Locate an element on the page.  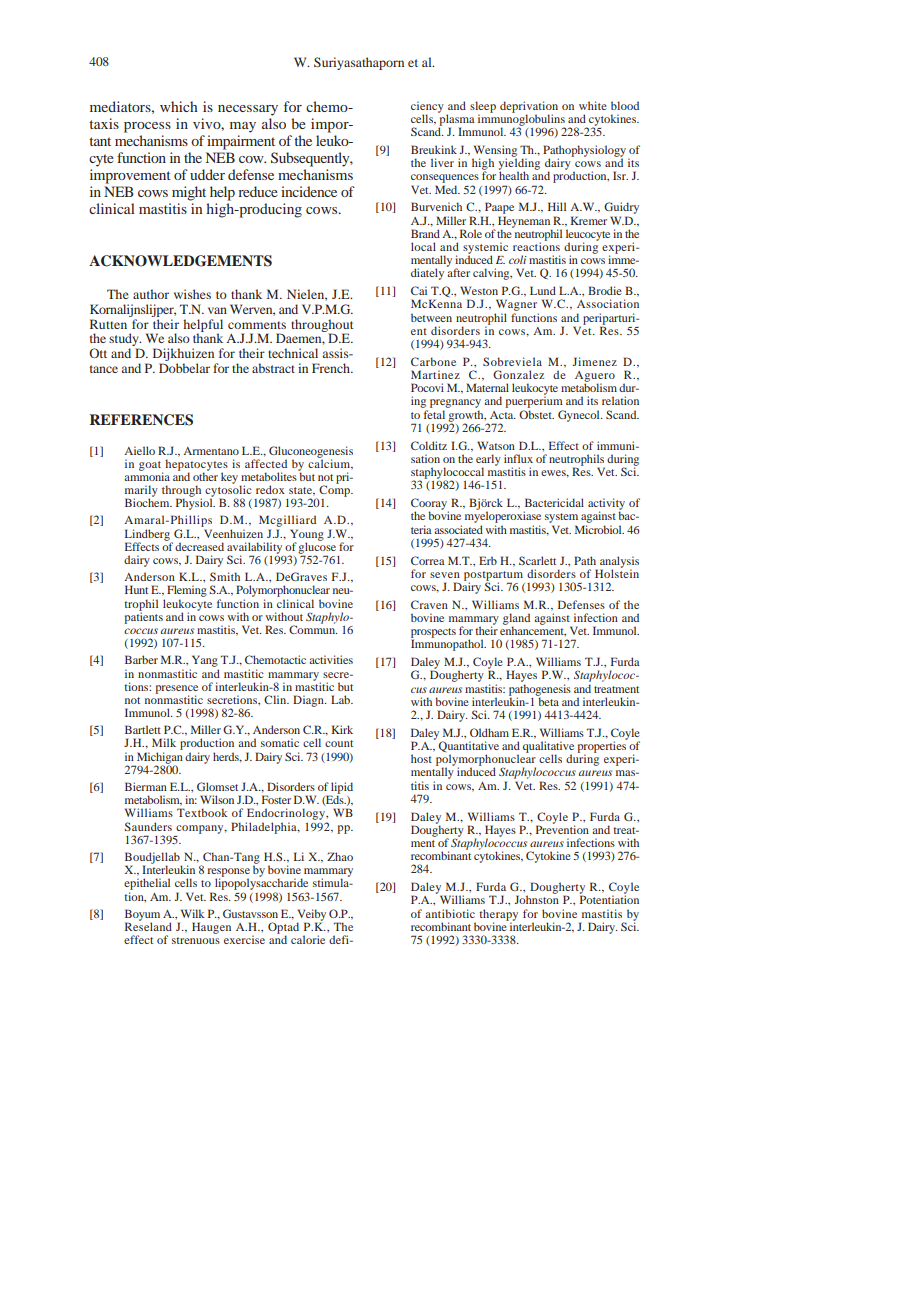
Lindberg is located at coordinates (148, 536).
